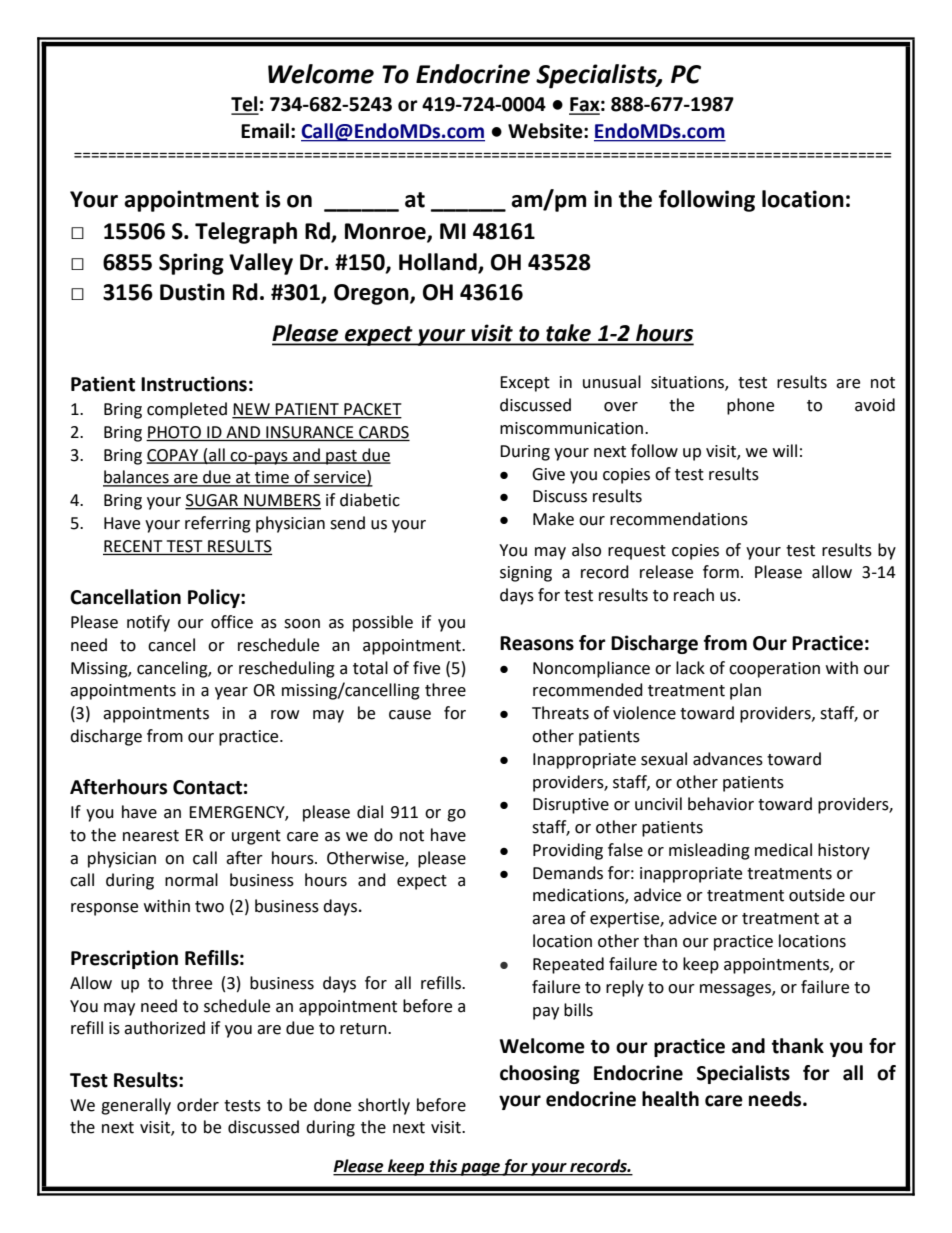 The width and height of the screenshot is (952, 1233). Describe the element at coordinates (537, 643) in the screenshot. I see `Reasons` at that location.
